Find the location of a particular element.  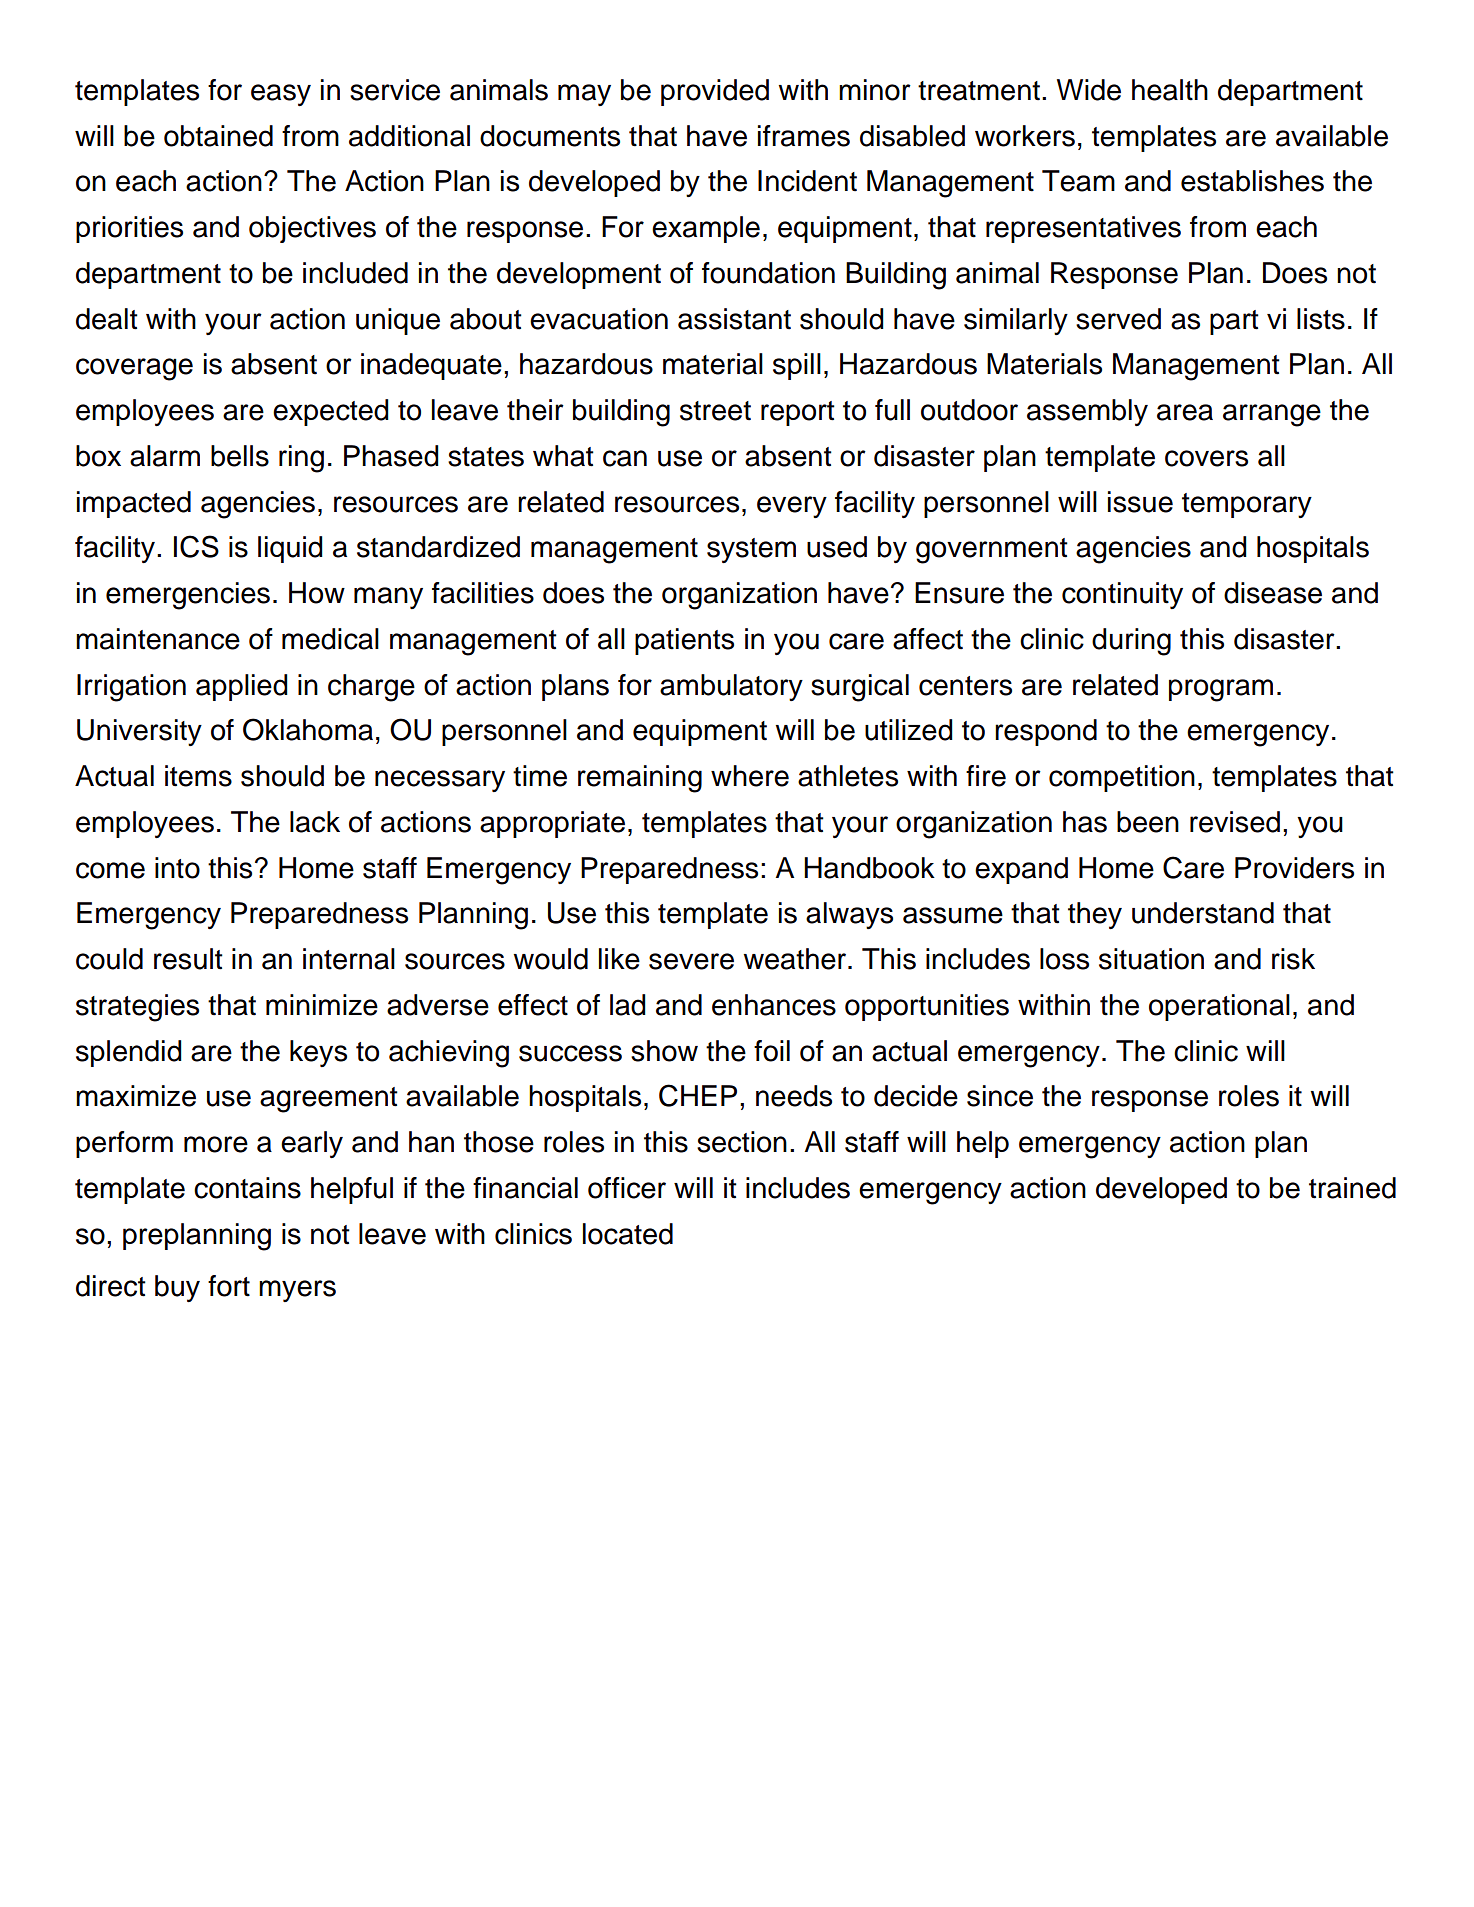

ambulatory is located at coordinates (731, 687).
